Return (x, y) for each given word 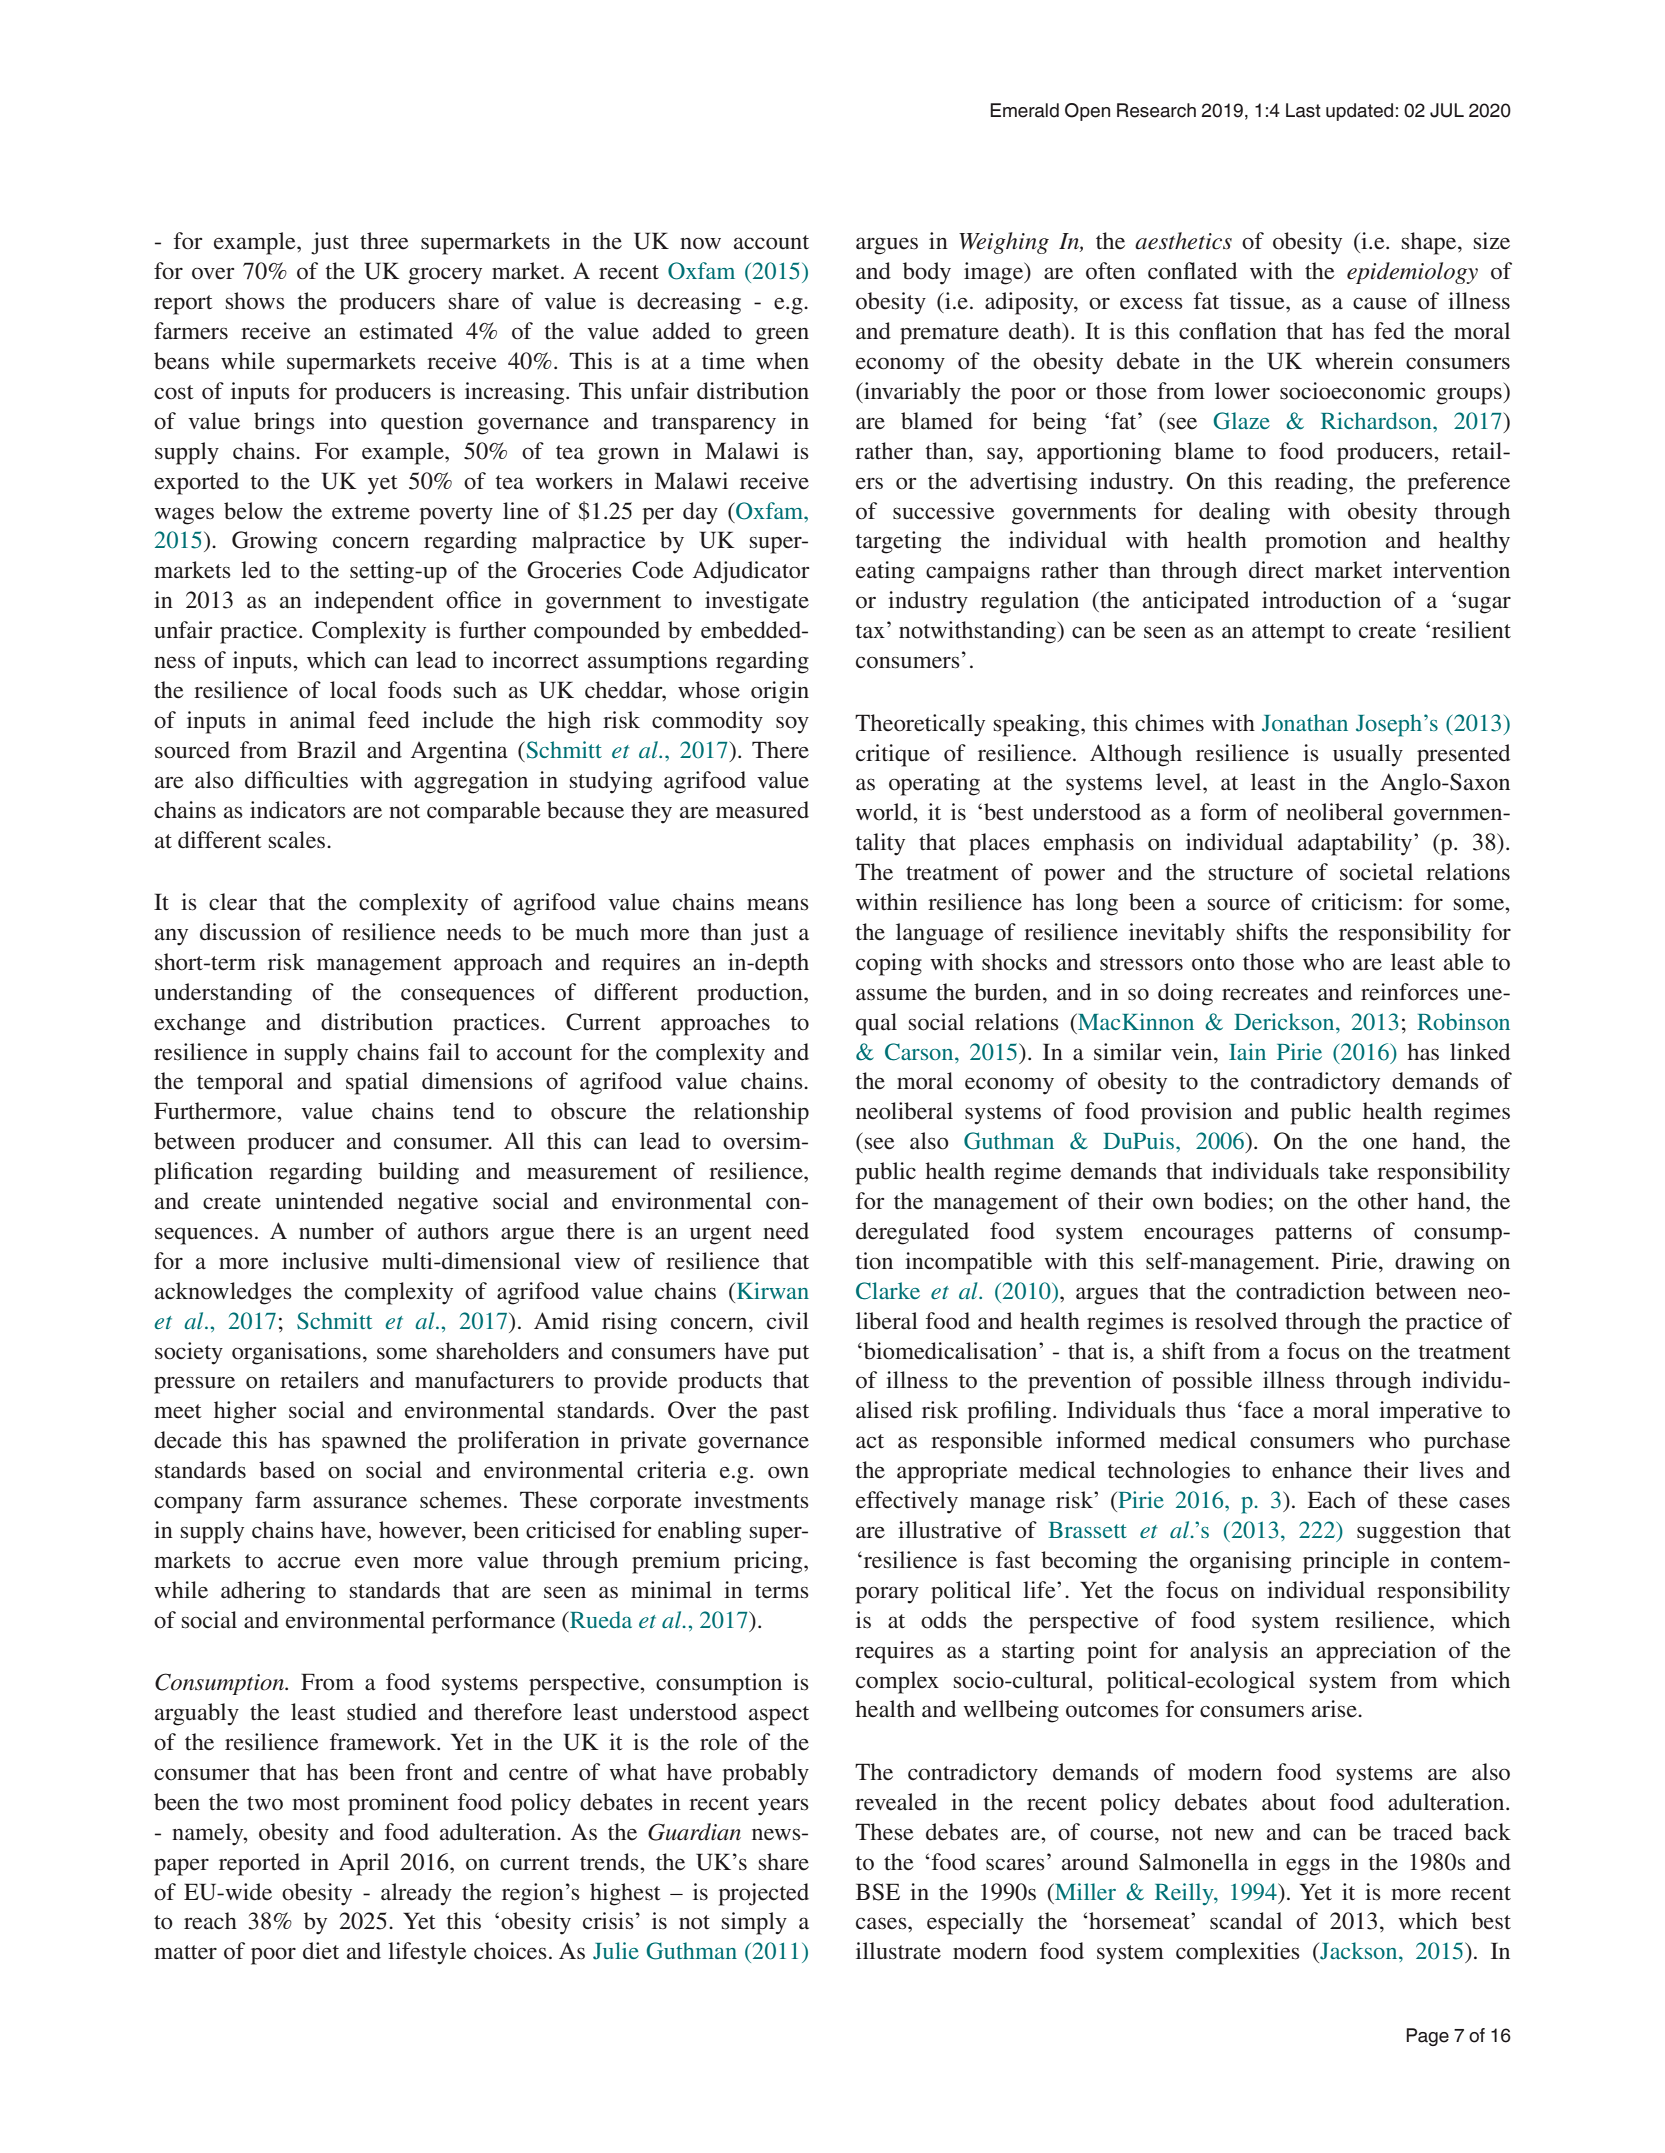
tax (870, 631)
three (384, 241)
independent (374, 602)
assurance (360, 1502)
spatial (377, 1083)
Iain (1247, 1051)
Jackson (1359, 1951)
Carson (920, 1052)
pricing (769, 1562)
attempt (1288, 634)
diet (321, 1951)
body (927, 273)
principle (1346, 1562)
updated (1359, 112)
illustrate (898, 1951)
